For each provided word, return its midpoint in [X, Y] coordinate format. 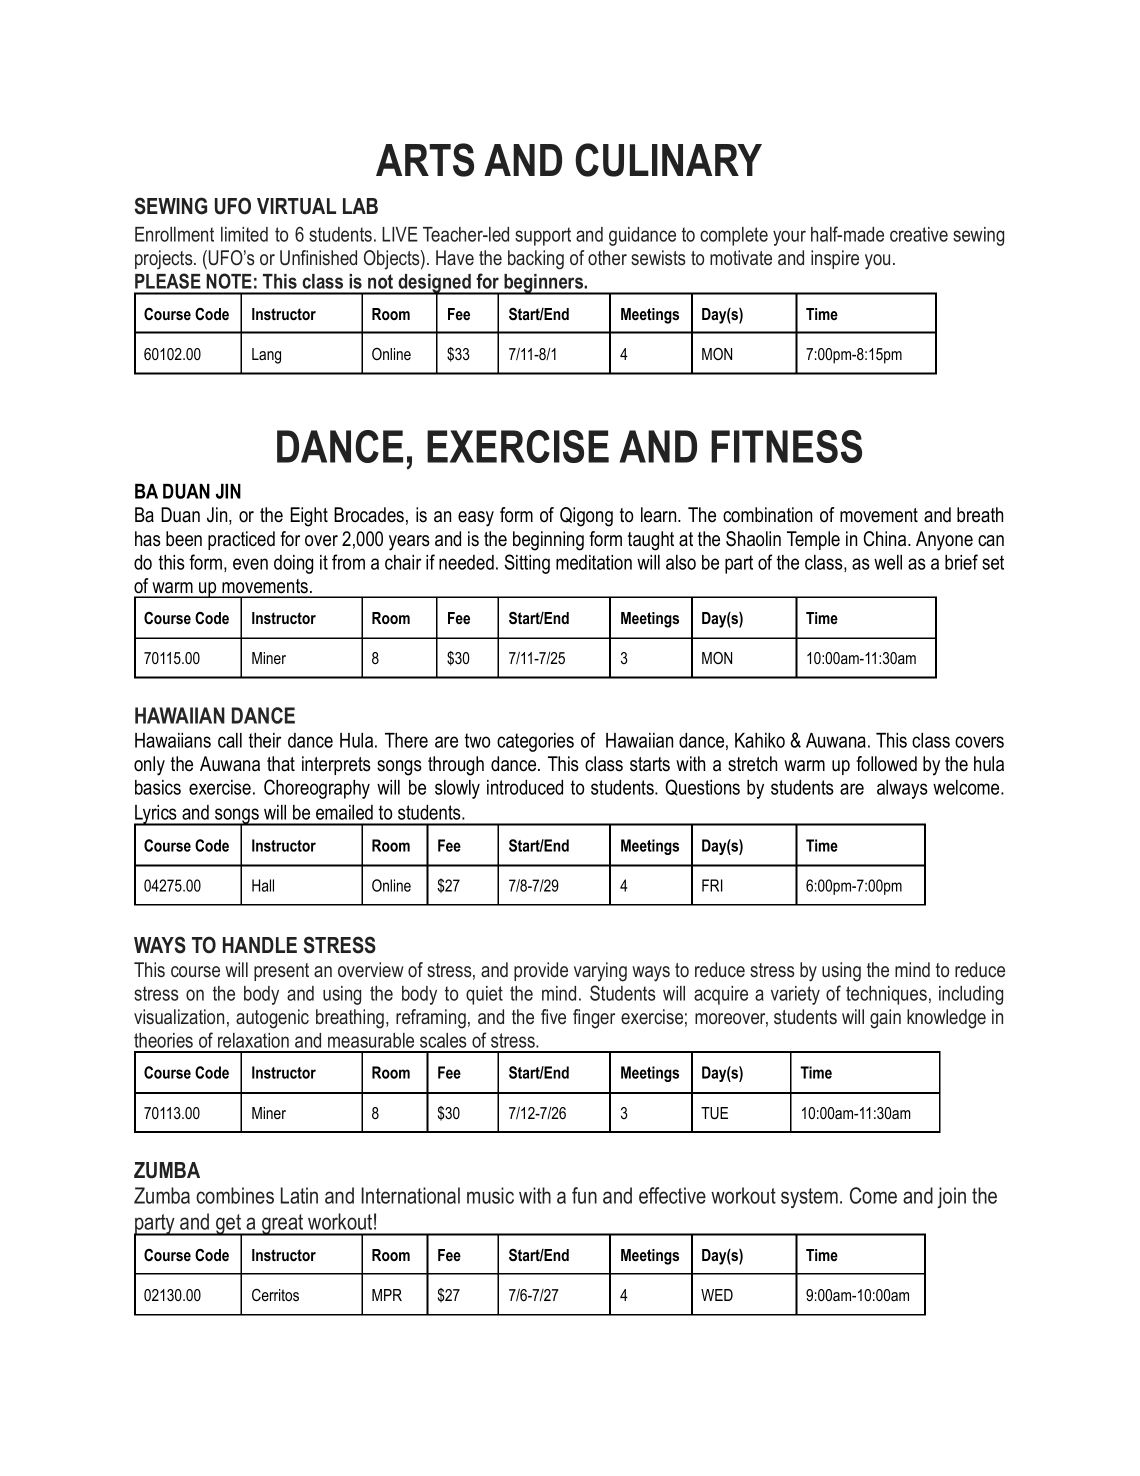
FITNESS [786, 446]
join [951, 1197]
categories [535, 742]
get [228, 1225]
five [553, 1016]
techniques [886, 995]
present [281, 972]
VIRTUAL [296, 206]
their [265, 740]
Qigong [586, 517]
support [543, 236]
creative [919, 234]
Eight [309, 517]
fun [584, 1195]
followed [886, 764]
